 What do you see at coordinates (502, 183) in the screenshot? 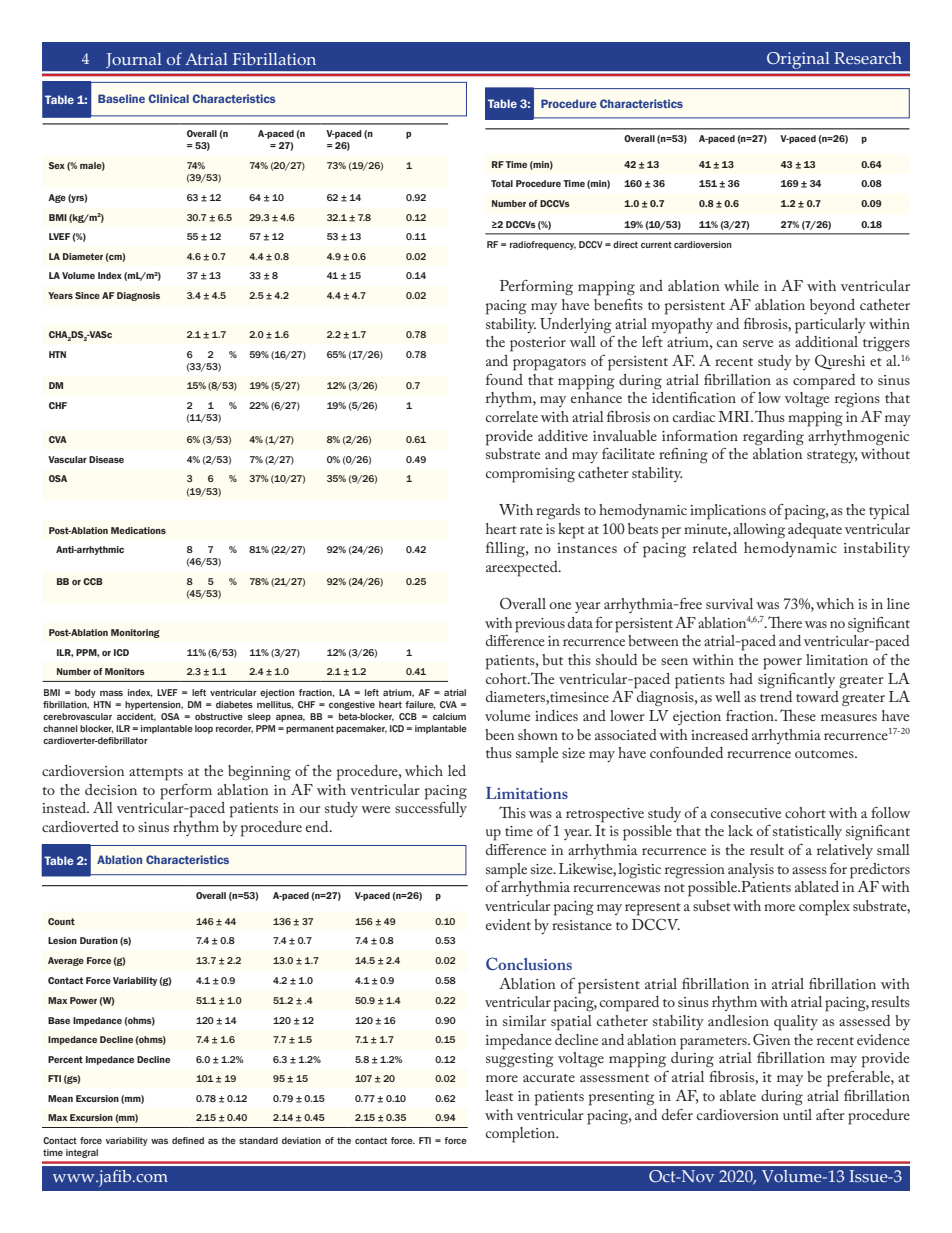
I see `Total` at bounding box center [502, 183].
